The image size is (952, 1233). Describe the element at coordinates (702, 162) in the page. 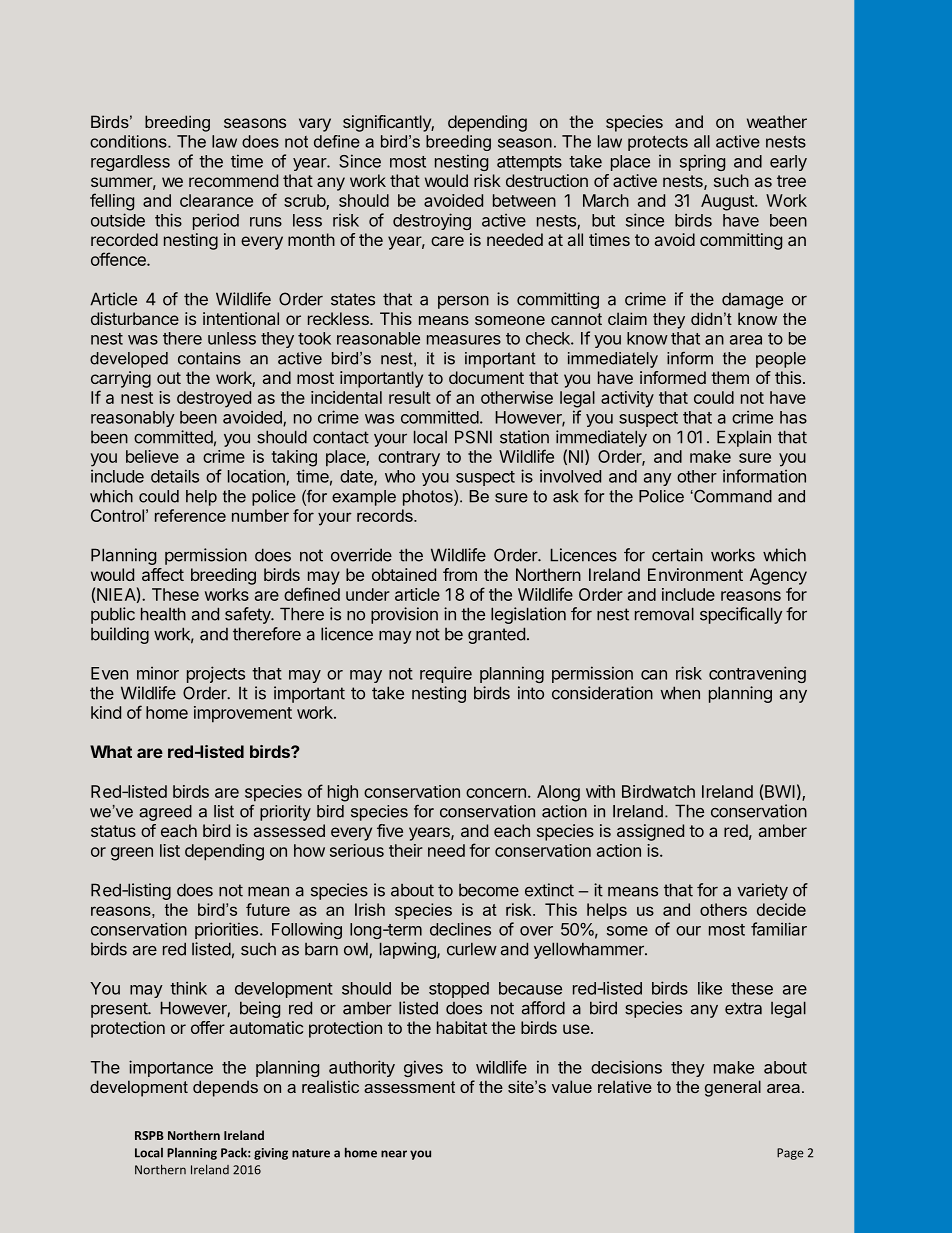

I see `spring` at that location.
